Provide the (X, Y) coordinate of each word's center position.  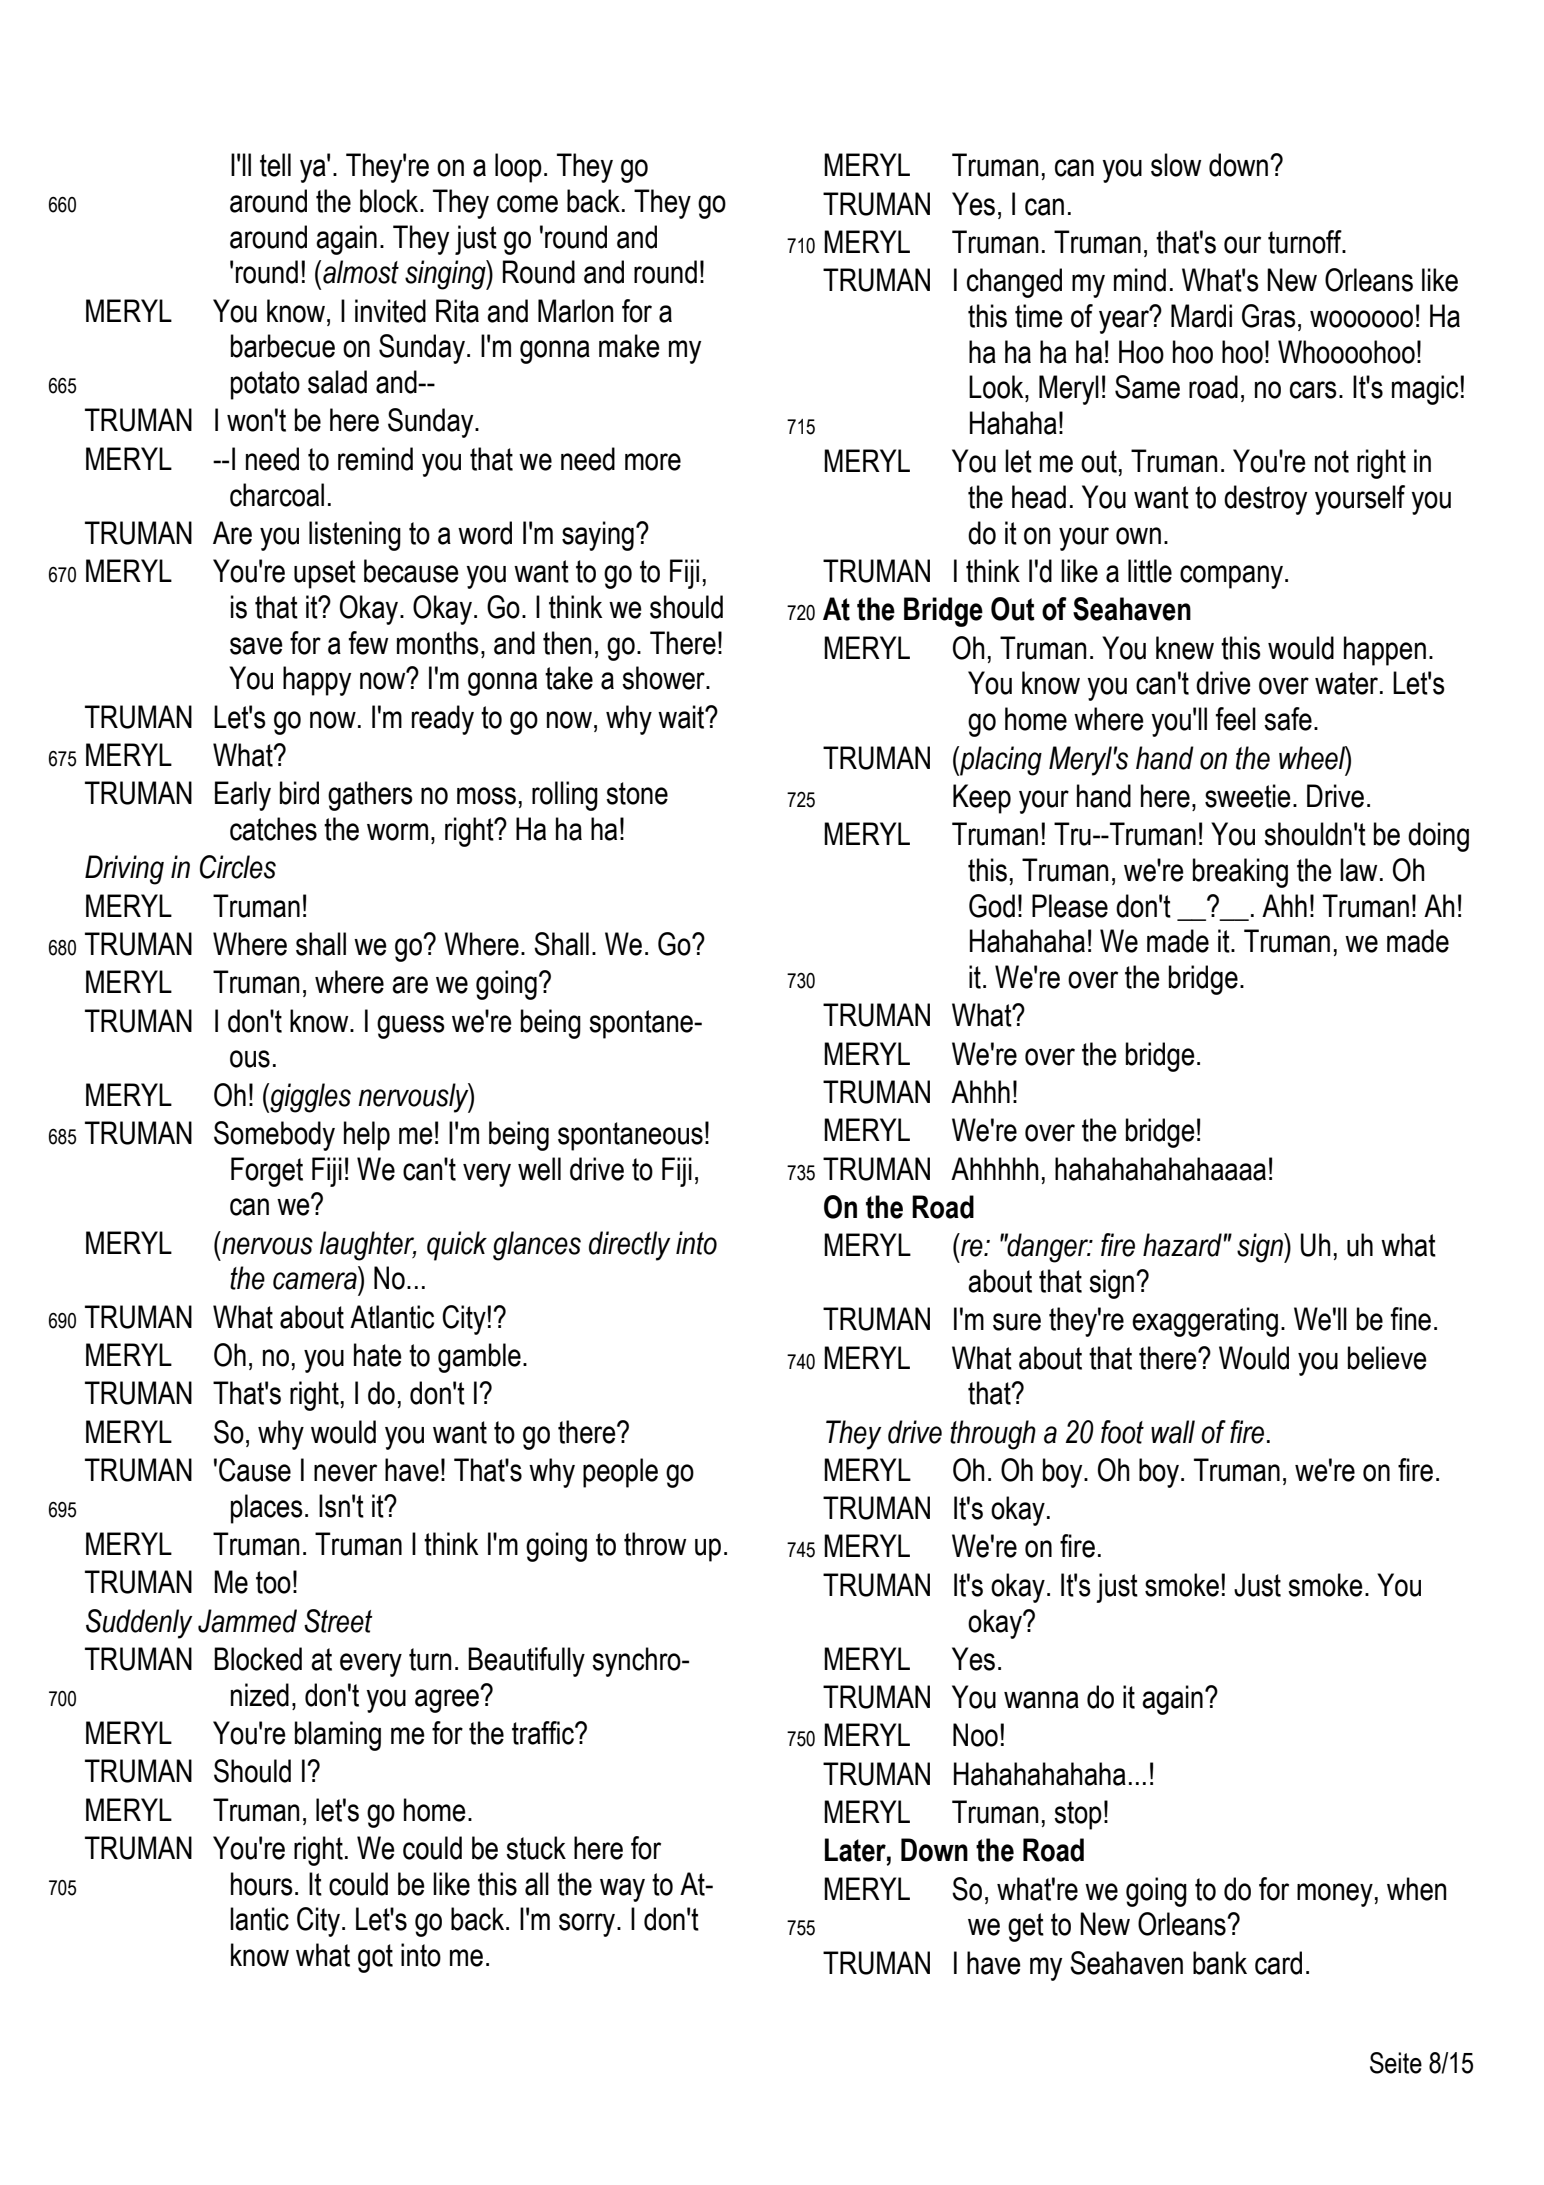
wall (1173, 1432)
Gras (1269, 316)
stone (637, 793)
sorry (588, 1925)
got (375, 1958)
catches (273, 829)
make (629, 346)
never (345, 1473)
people (620, 1473)
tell (275, 165)
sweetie (1248, 796)
